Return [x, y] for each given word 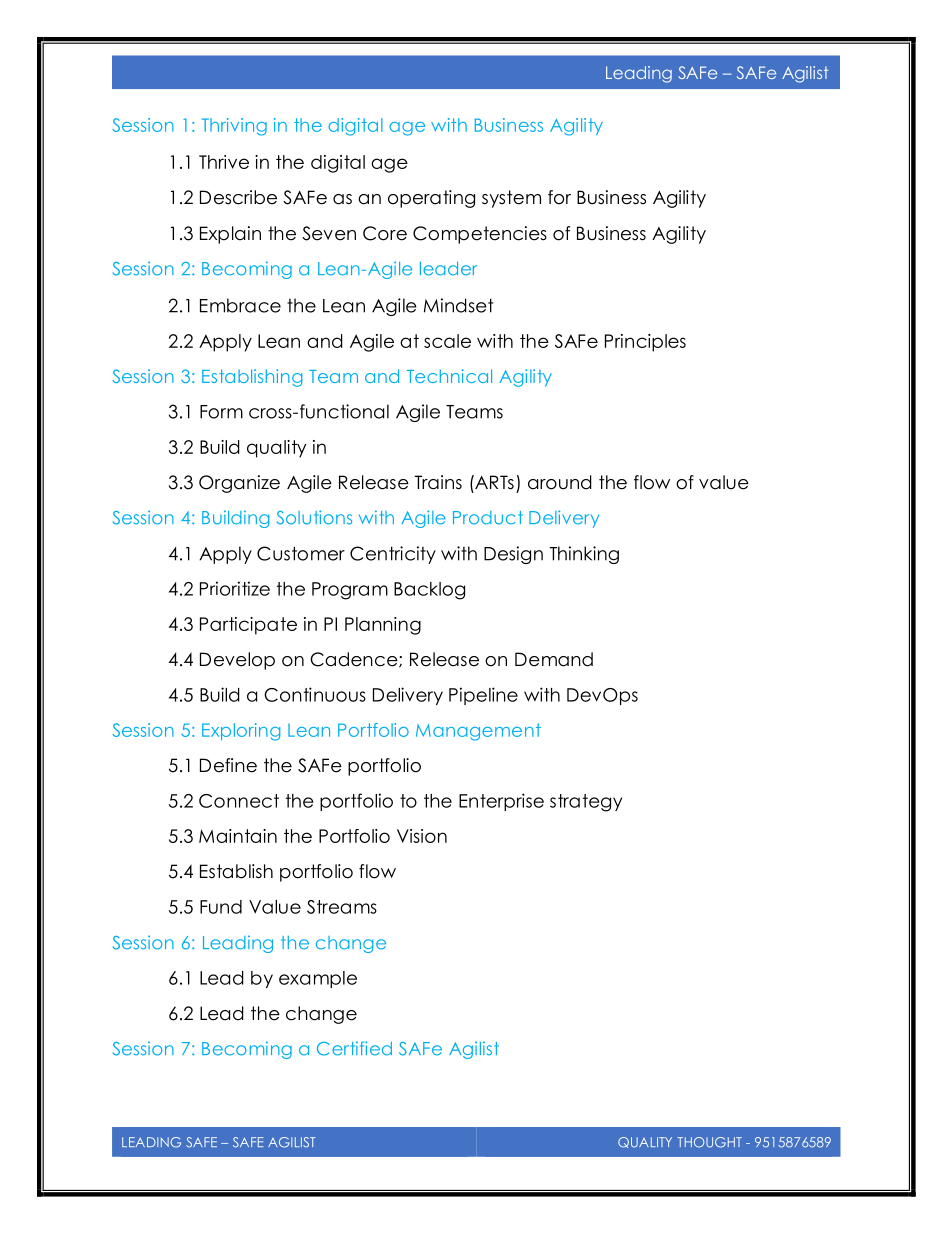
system [511, 199]
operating [431, 199]
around [560, 482]
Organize [239, 484]
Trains [438, 482]
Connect [239, 801]
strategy [586, 803]
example [318, 979]
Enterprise [501, 802]
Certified [354, 1048]
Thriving [234, 127]
